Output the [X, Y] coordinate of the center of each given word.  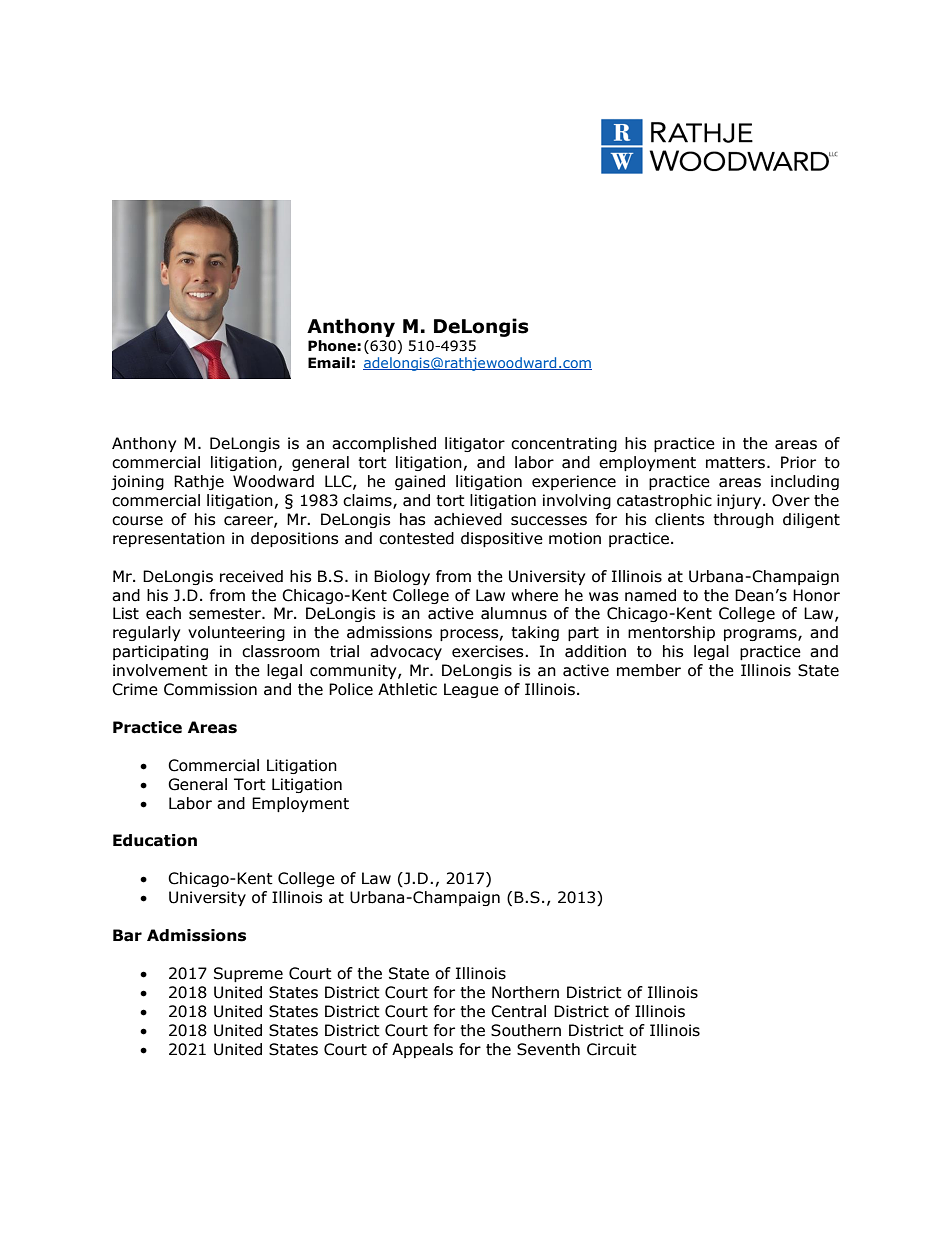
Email [329, 363]
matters [735, 463]
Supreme [248, 974]
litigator [475, 444]
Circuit [612, 1049]
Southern [526, 1030]
